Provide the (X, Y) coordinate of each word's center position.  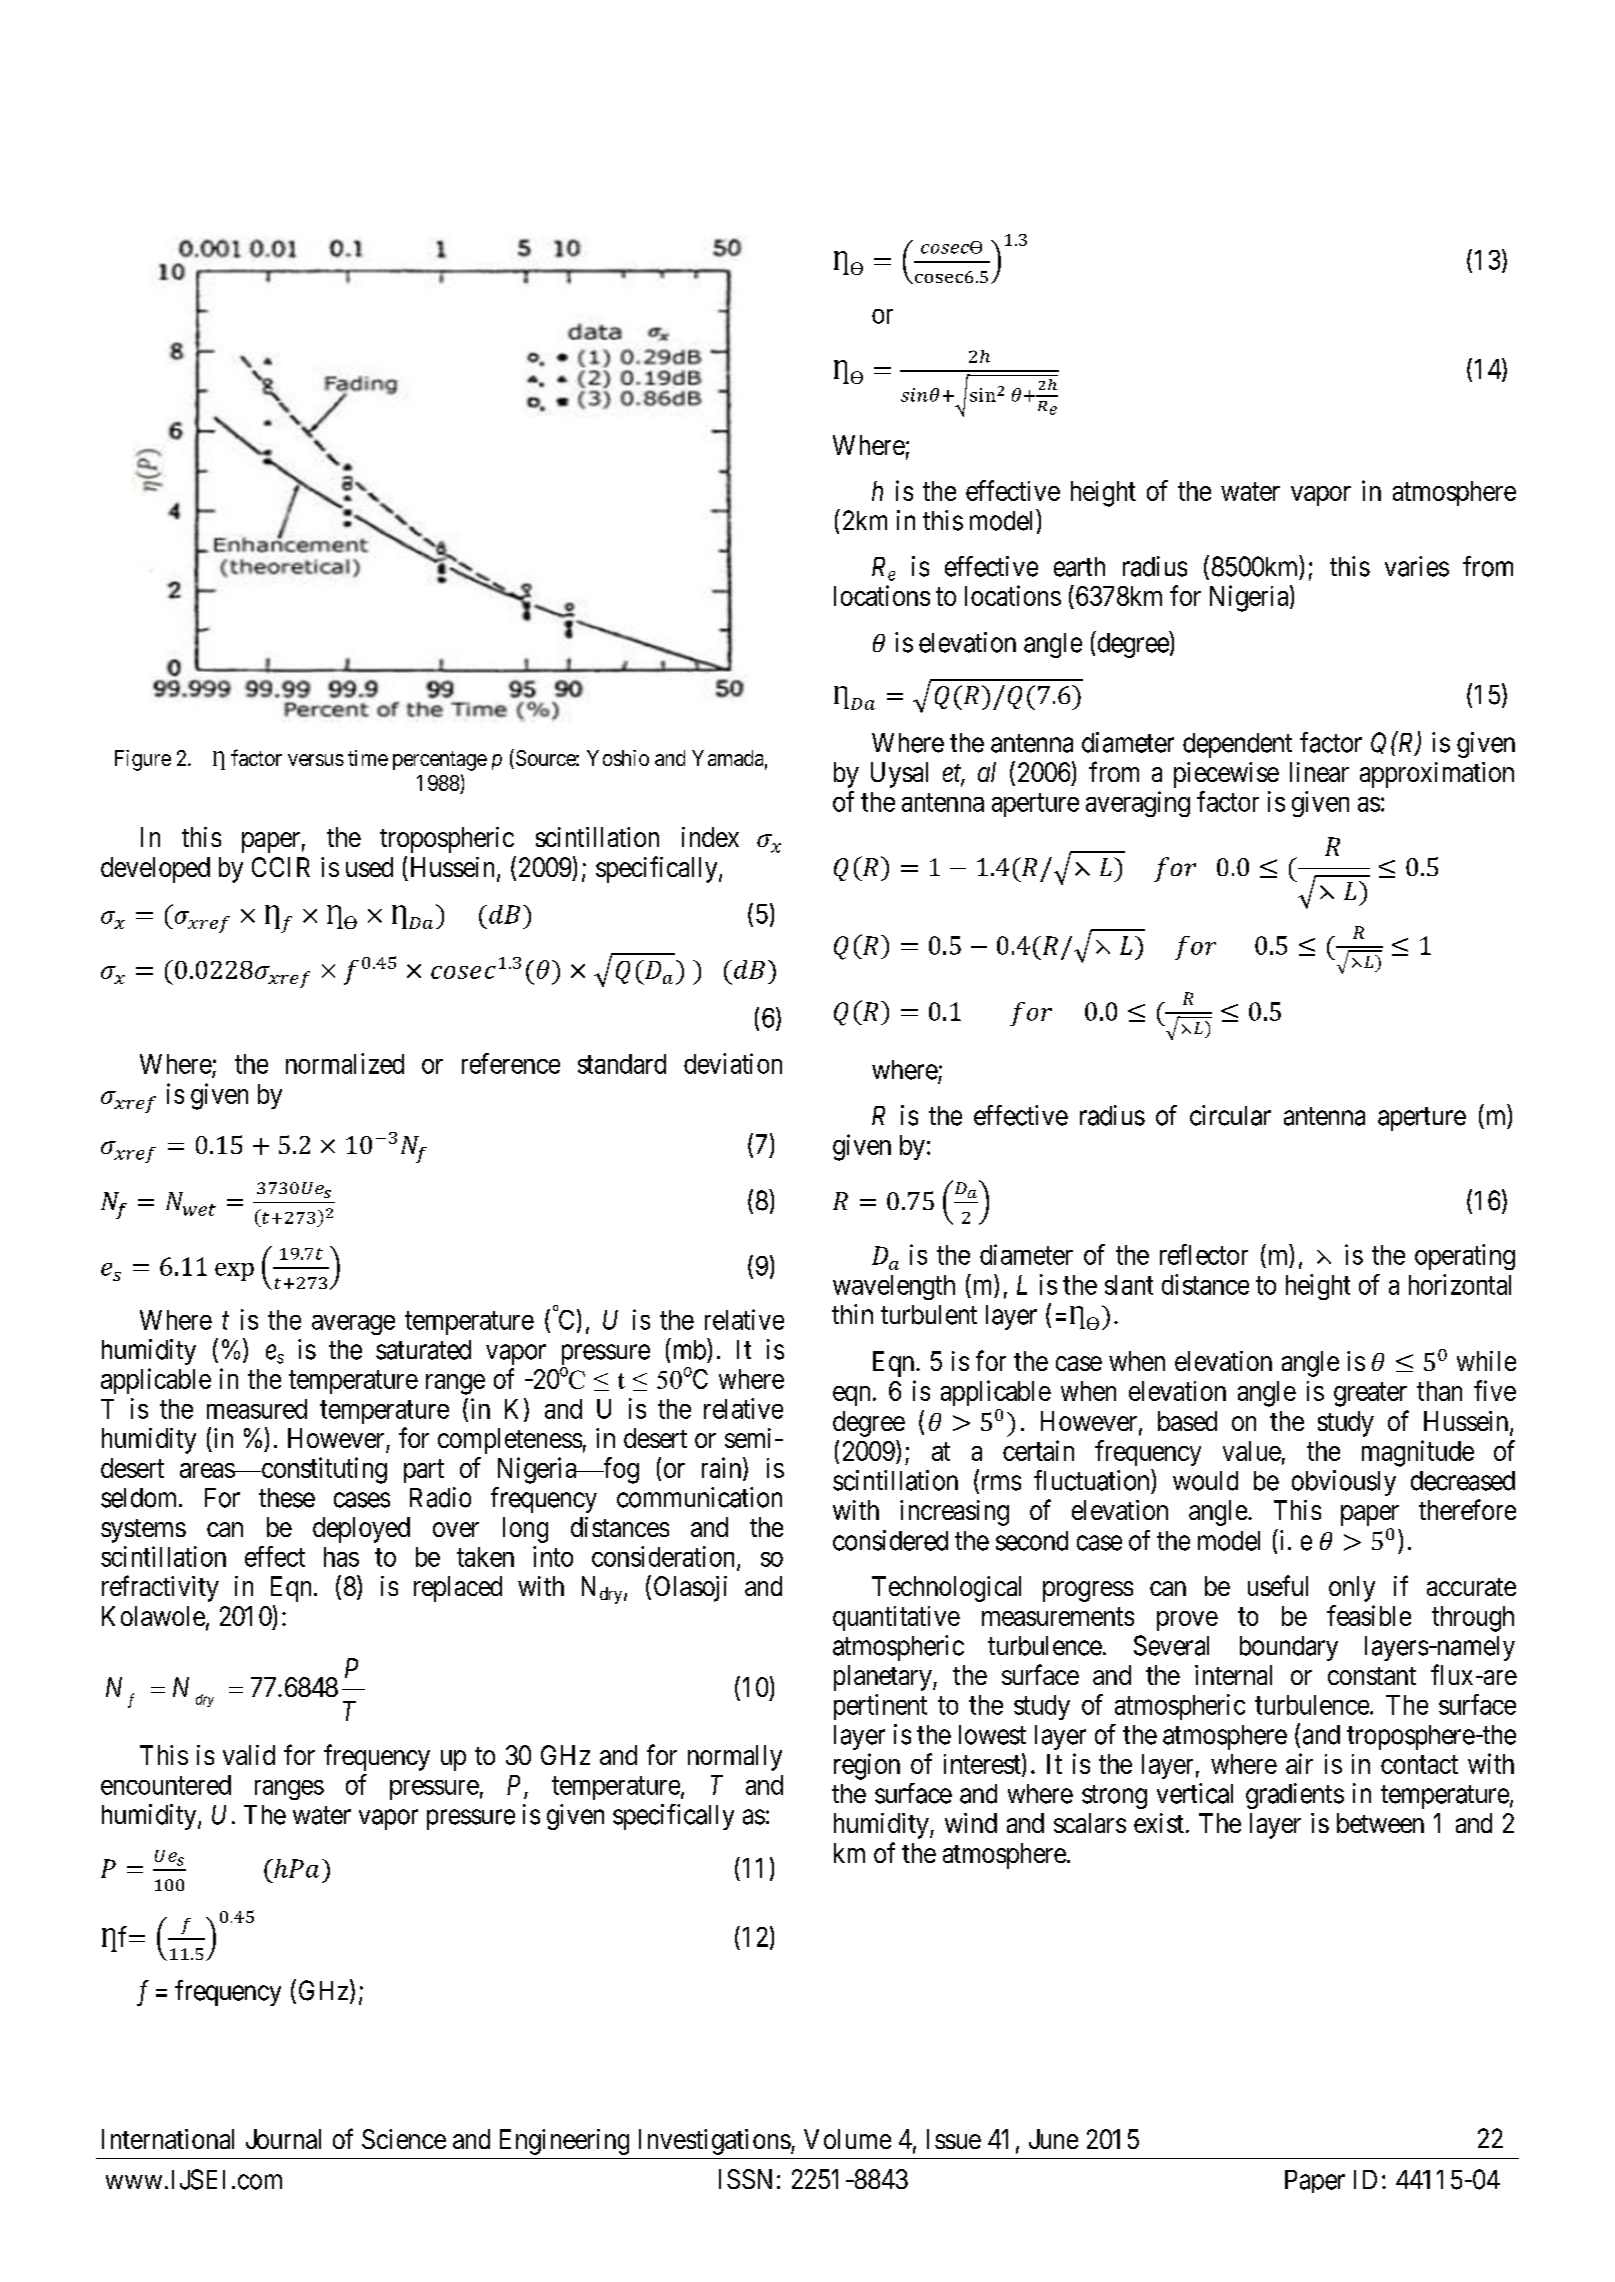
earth (1079, 567)
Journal (283, 2139)
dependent (1237, 745)
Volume (847, 2139)
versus (316, 760)
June (1053, 2139)
